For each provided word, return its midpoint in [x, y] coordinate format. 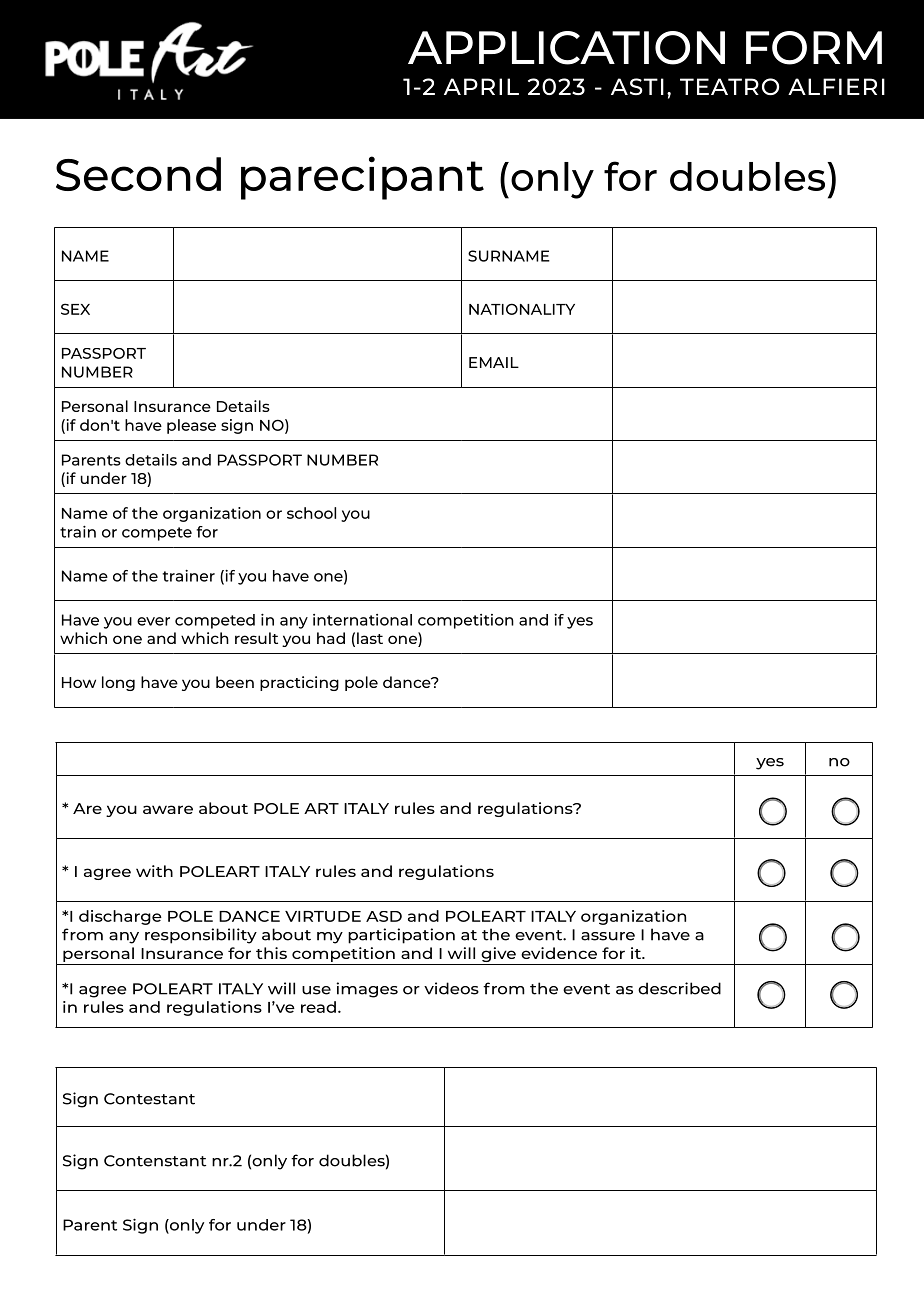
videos [451, 988]
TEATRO [729, 86]
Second [138, 174]
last [370, 638]
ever [153, 621]
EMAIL [494, 362]
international [362, 620]
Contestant [149, 1099]
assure [608, 936]
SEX [75, 309]
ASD [384, 916]
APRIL [481, 86]
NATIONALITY [522, 309]
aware [168, 809]
